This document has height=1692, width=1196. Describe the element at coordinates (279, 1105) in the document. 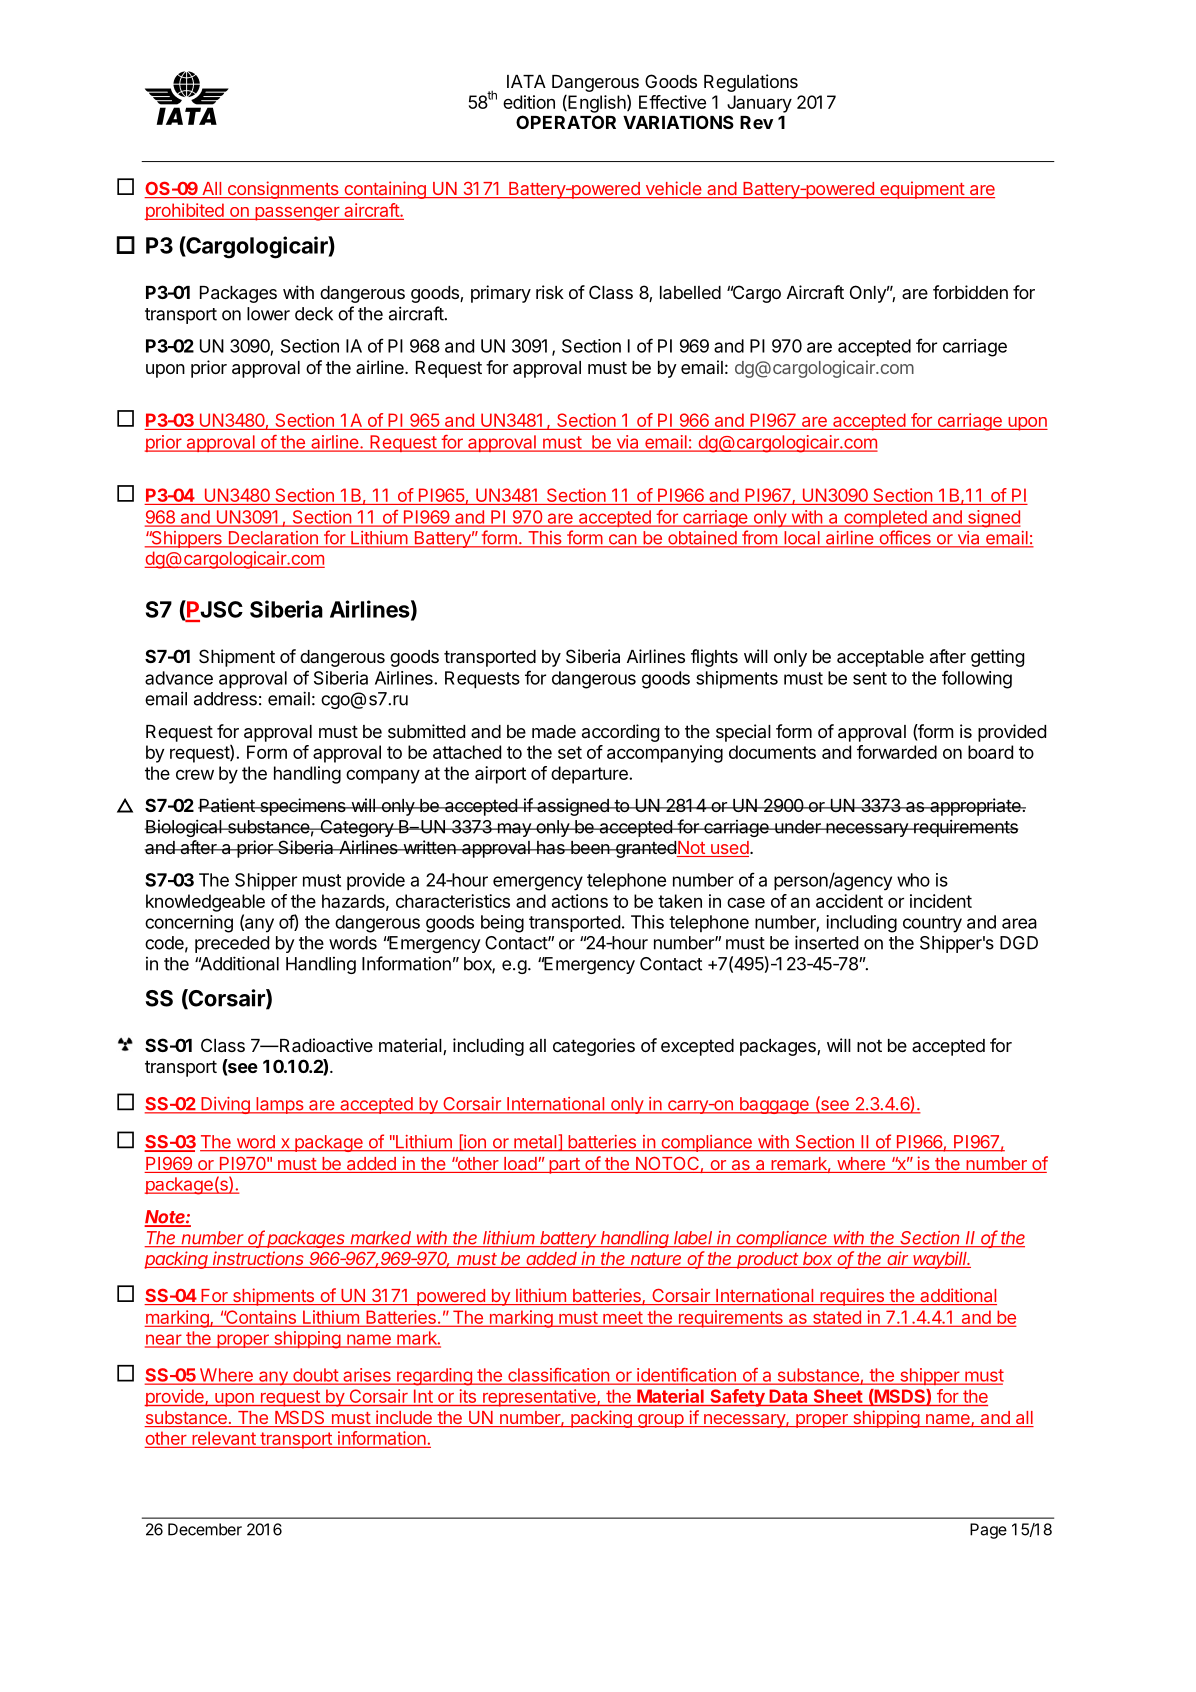

I see `lamps` at that location.
